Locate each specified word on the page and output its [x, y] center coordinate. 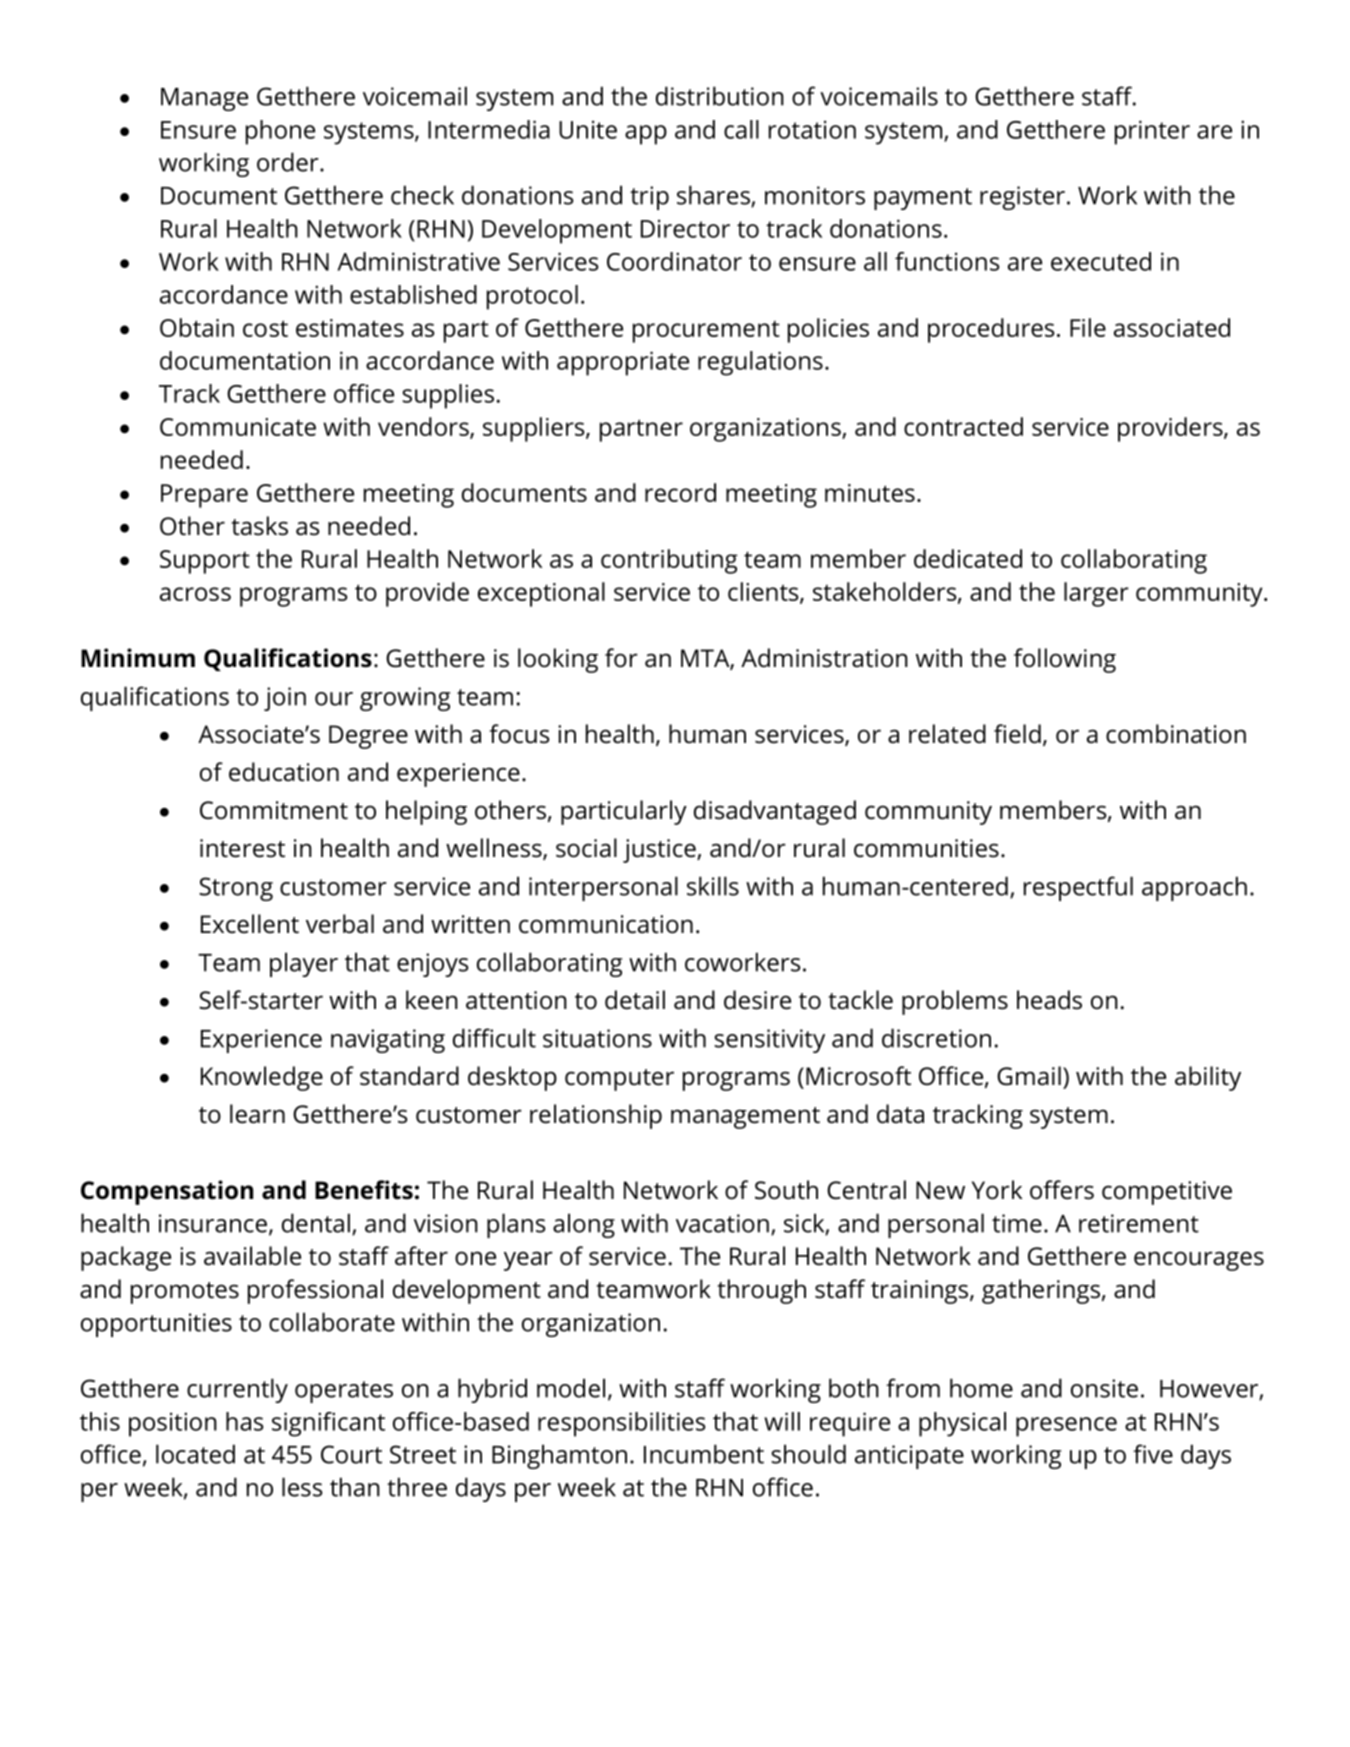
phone [280, 132]
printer [1152, 132]
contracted [963, 426]
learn [257, 1114]
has [244, 1421]
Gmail [1029, 1076]
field [1017, 734]
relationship [596, 1116]
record [680, 492]
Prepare [204, 496]
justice [660, 851]
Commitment [274, 810]
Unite [588, 129]
